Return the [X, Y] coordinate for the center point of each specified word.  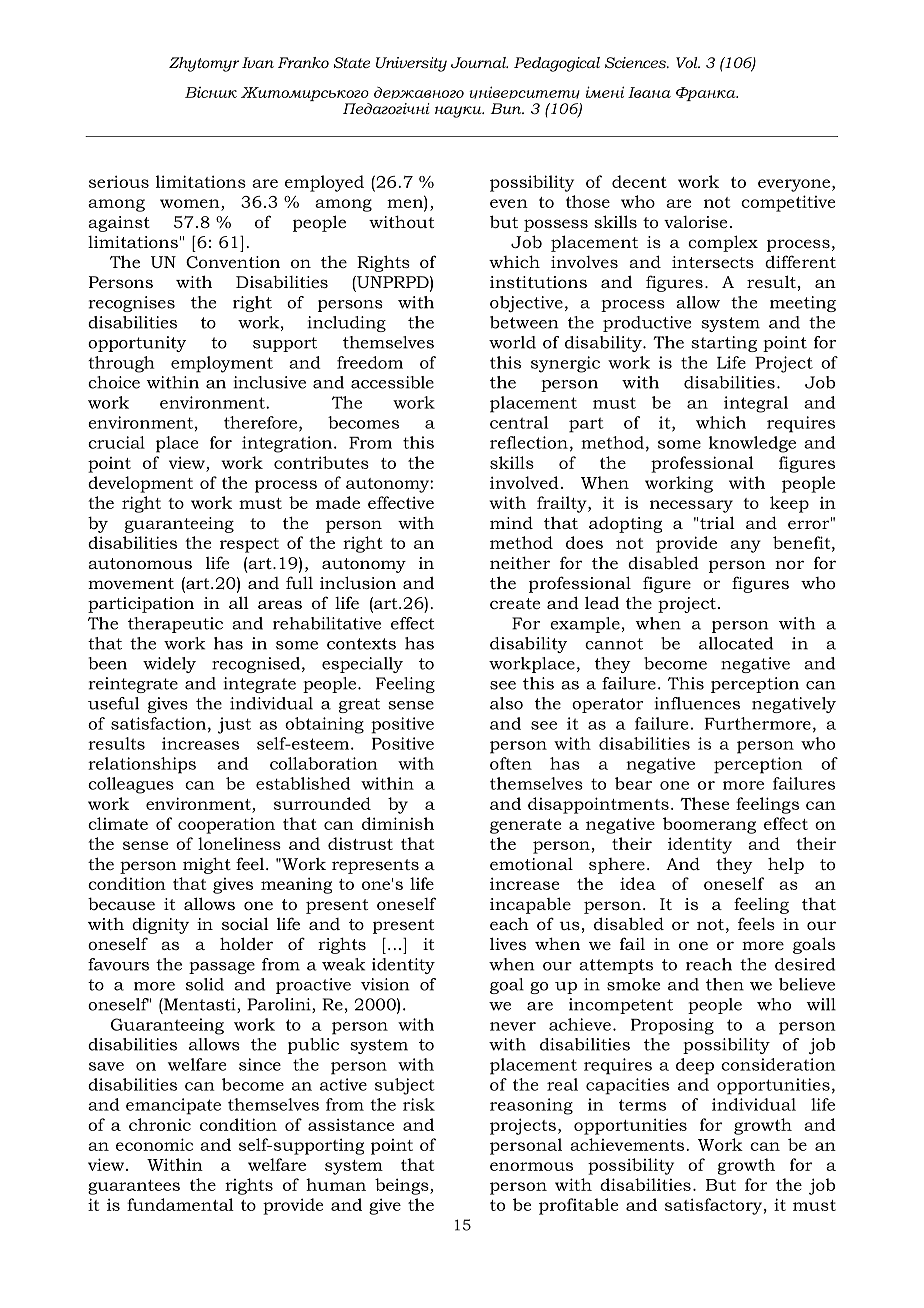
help [786, 865]
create [515, 603]
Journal [479, 62]
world [512, 342]
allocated [736, 643]
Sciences [636, 62]
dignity [160, 925]
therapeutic [175, 625]
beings [403, 1186]
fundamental [180, 1204]
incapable [530, 905]
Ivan [258, 62]
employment [222, 364]
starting [724, 344]
